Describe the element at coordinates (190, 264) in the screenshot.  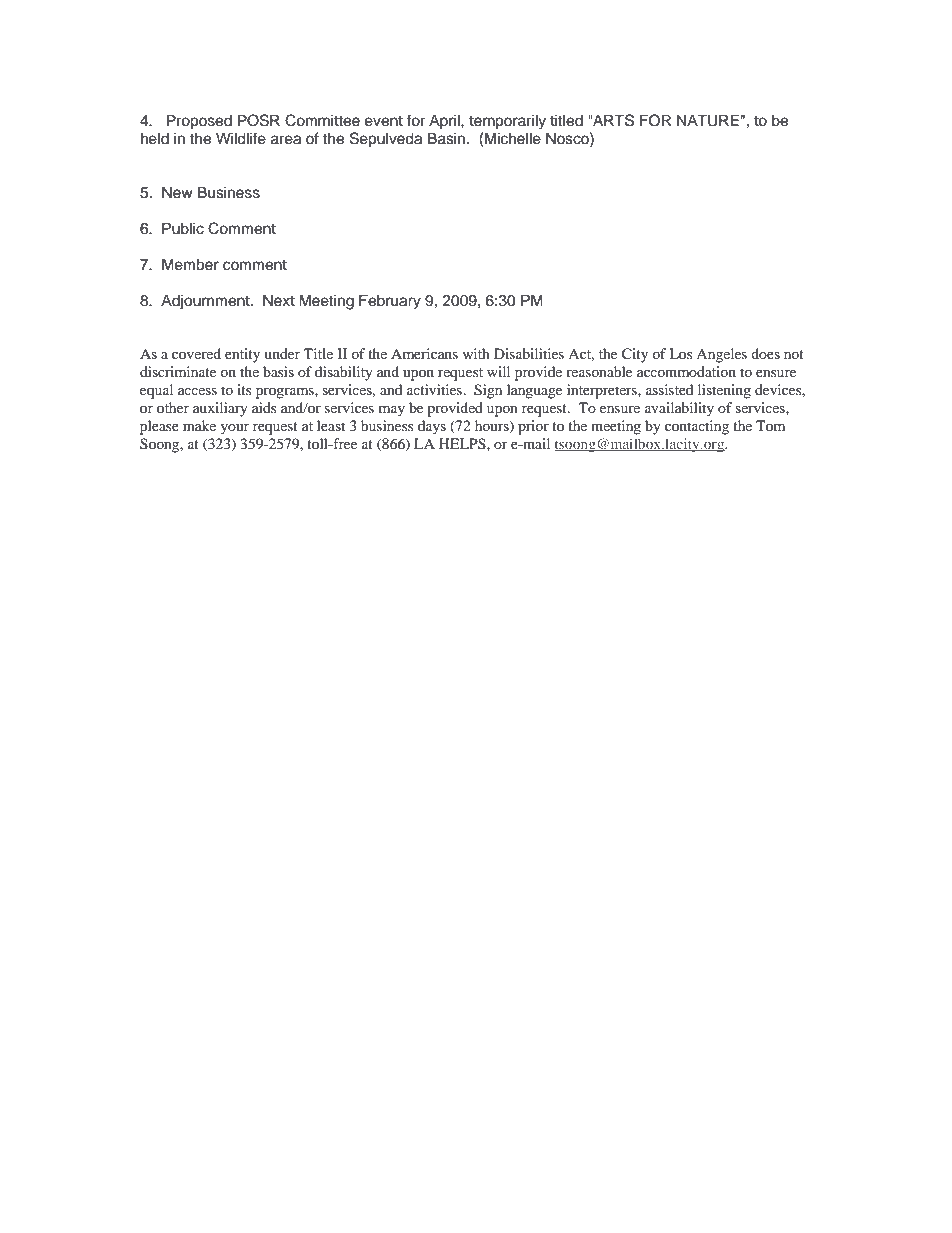
I see `Member` at that location.
